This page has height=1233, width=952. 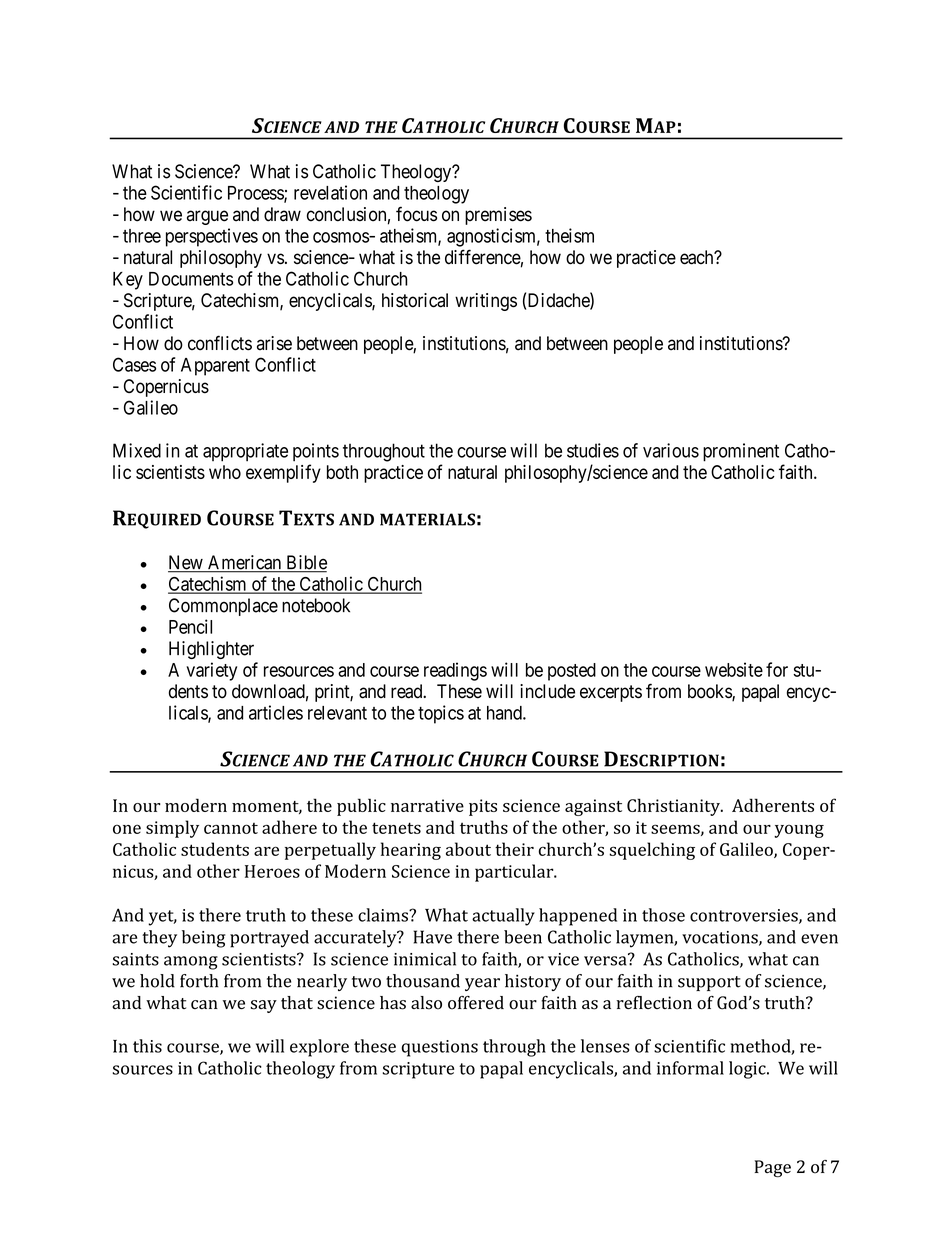 I want to click on prominent, so click(x=741, y=452).
